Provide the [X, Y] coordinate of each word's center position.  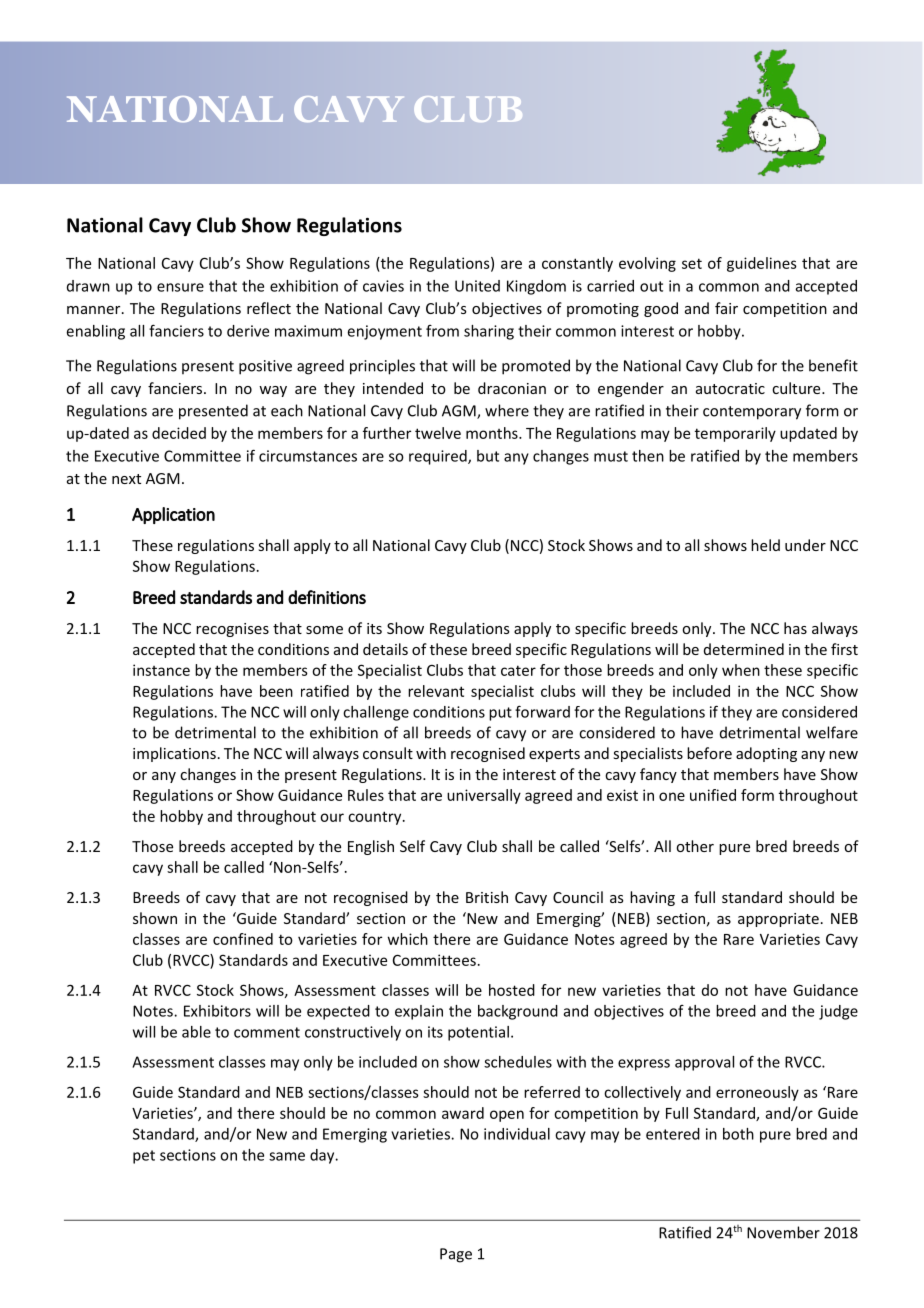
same [287, 1156]
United [477, 286]
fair [726, 308]
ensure [180, 287]
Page [456, 1255]
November [783, 1232]
